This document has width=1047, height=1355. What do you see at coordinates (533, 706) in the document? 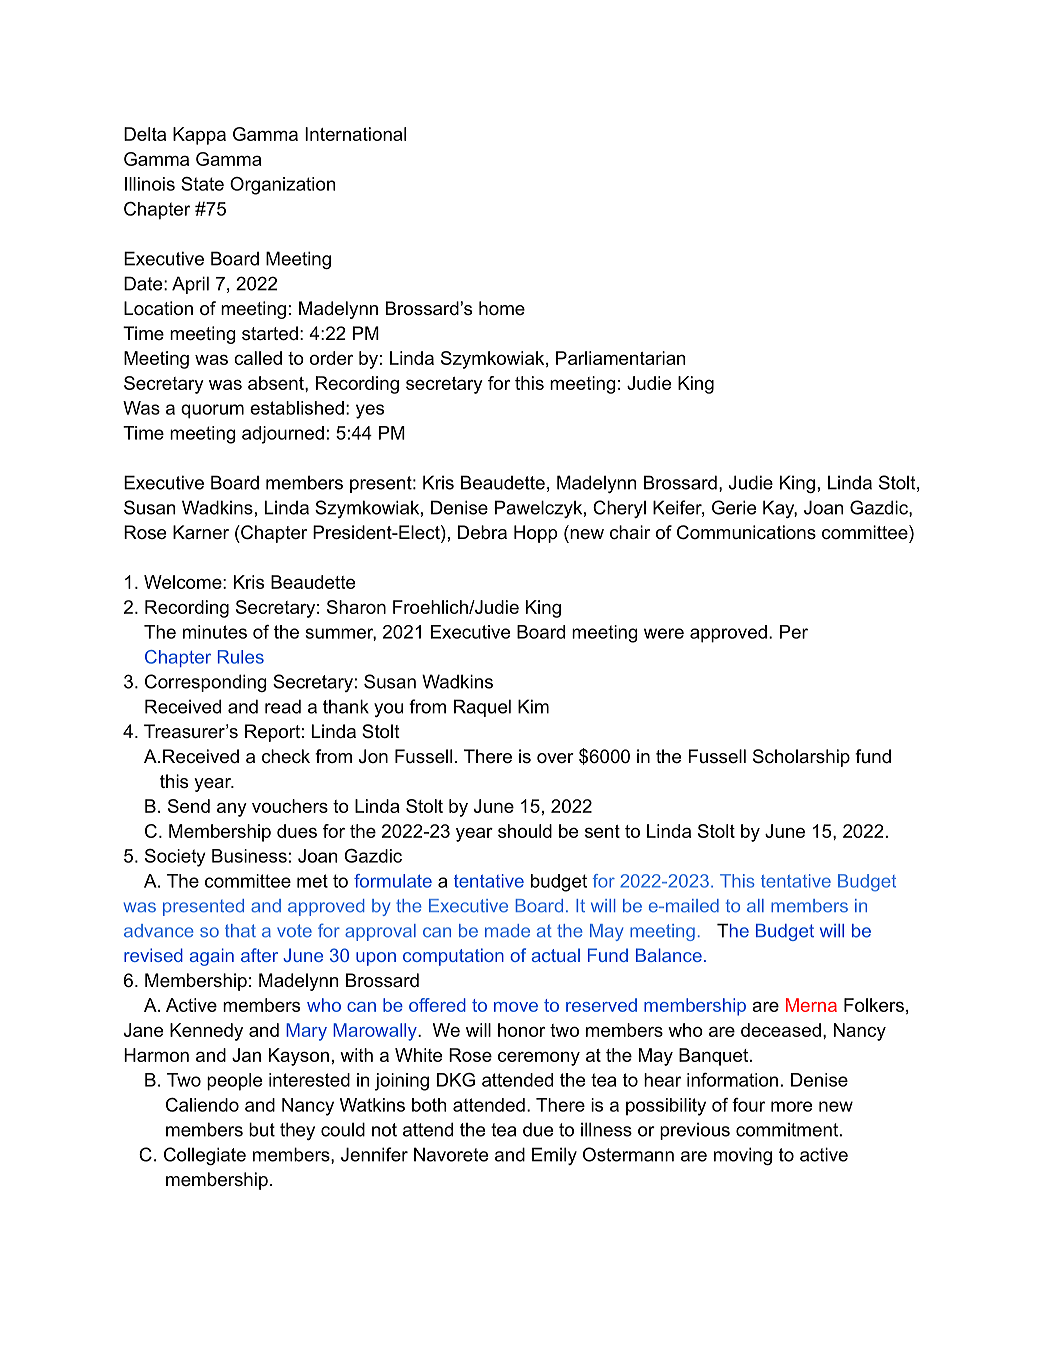
I see `Kim` at bounding box center [533, 706].
